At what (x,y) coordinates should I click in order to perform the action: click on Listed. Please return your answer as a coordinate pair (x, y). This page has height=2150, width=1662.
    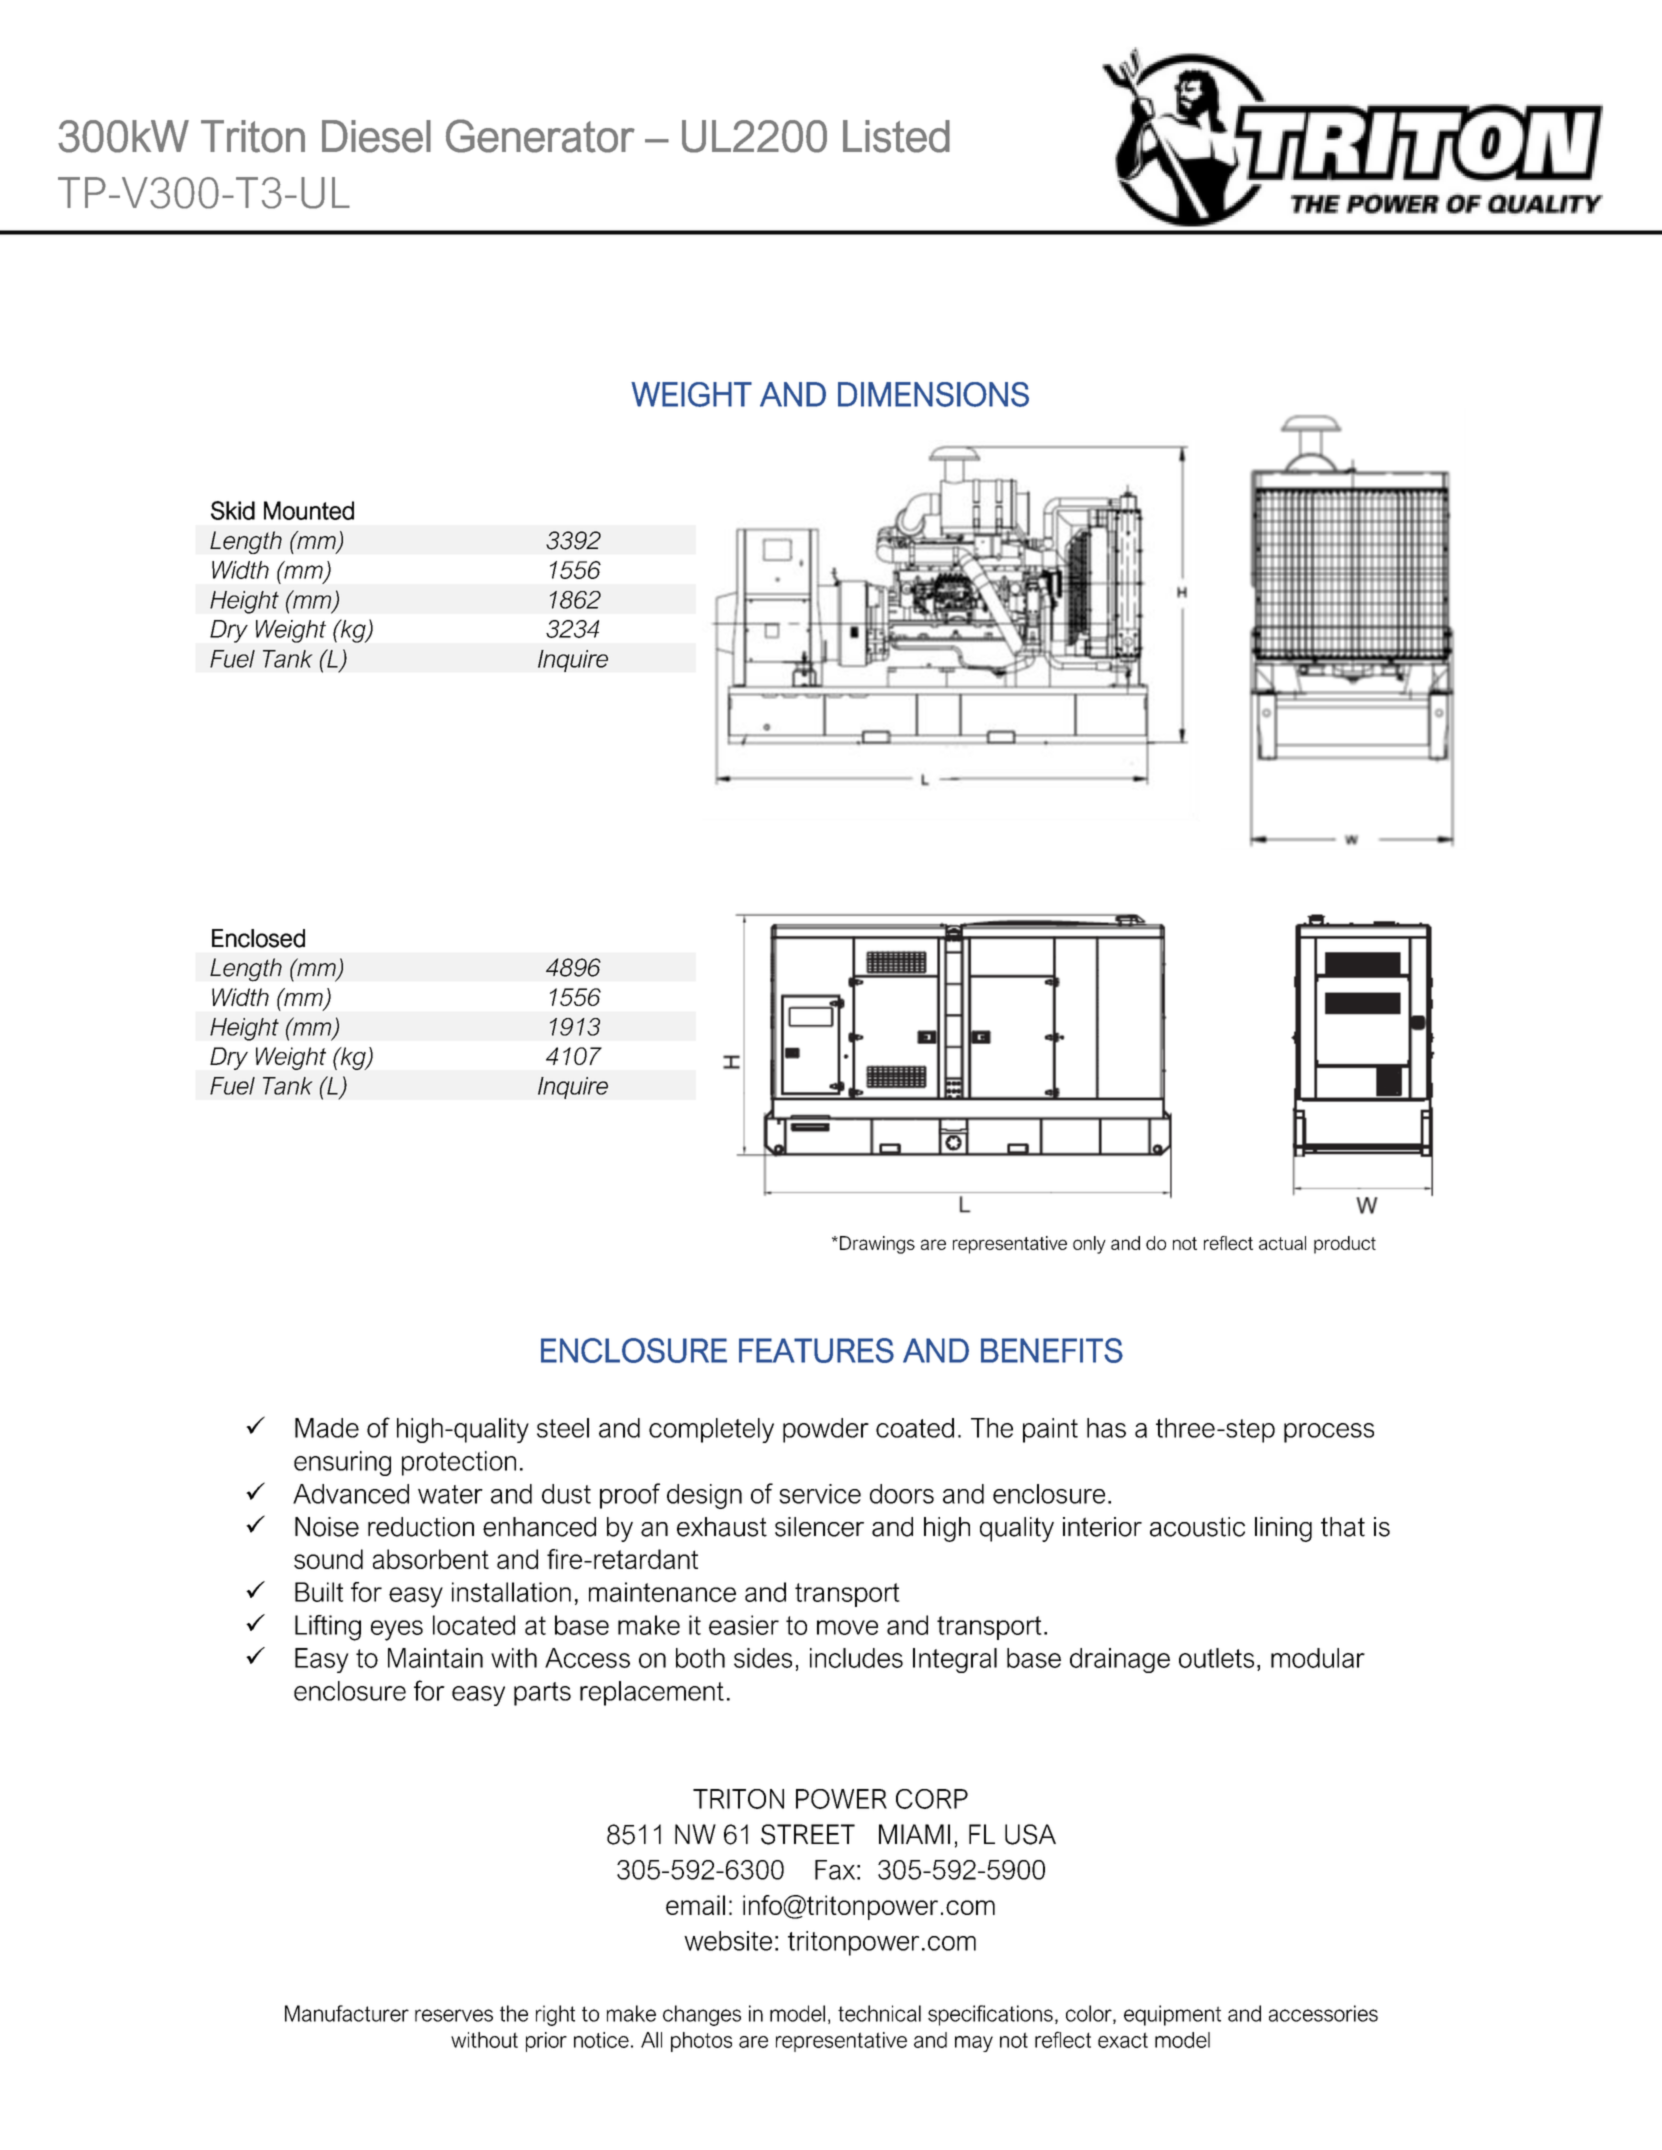
    Looking at the image, I should click on (896, 136).
